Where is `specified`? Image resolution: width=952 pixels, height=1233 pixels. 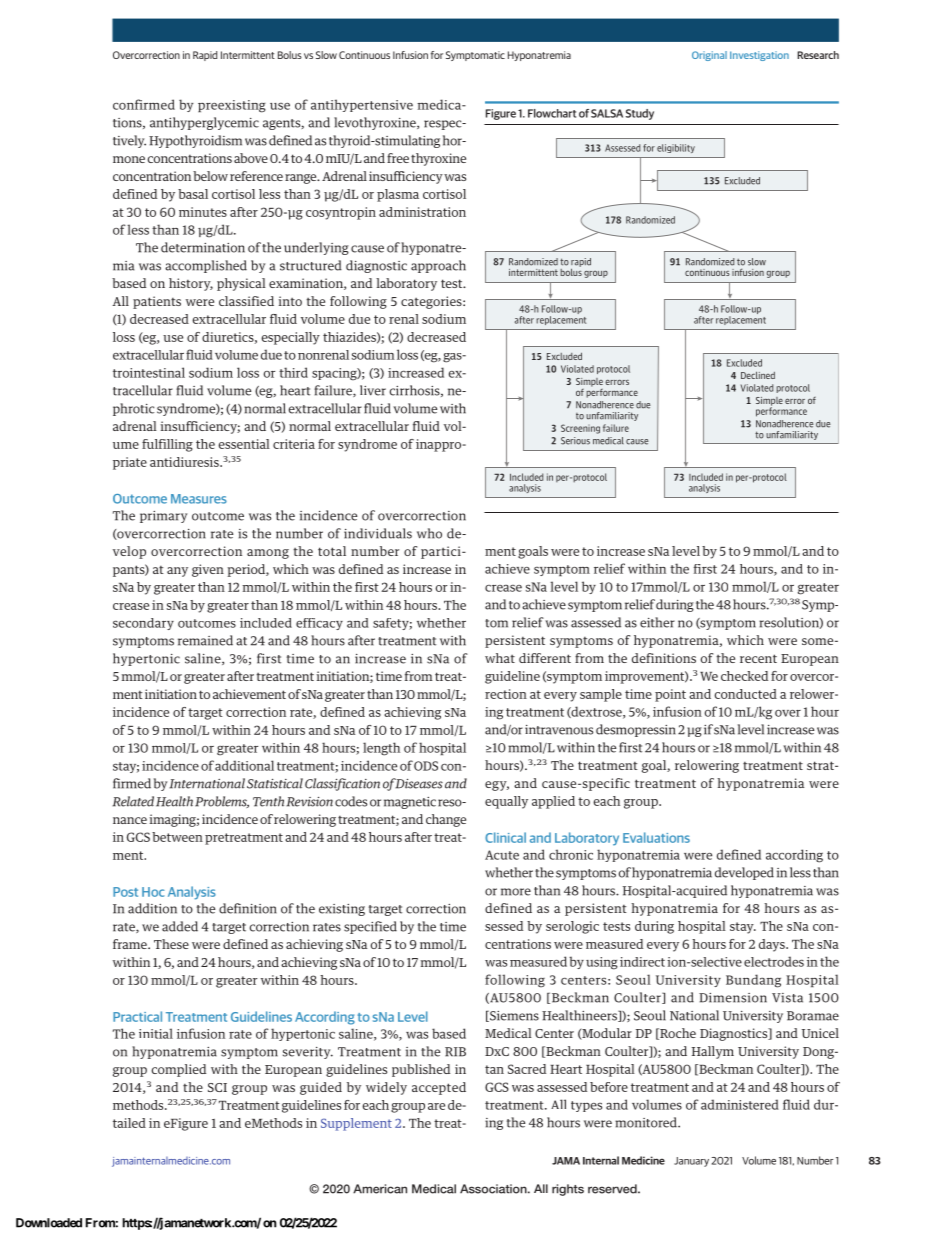 specified is located at coordinates (370, 927).
